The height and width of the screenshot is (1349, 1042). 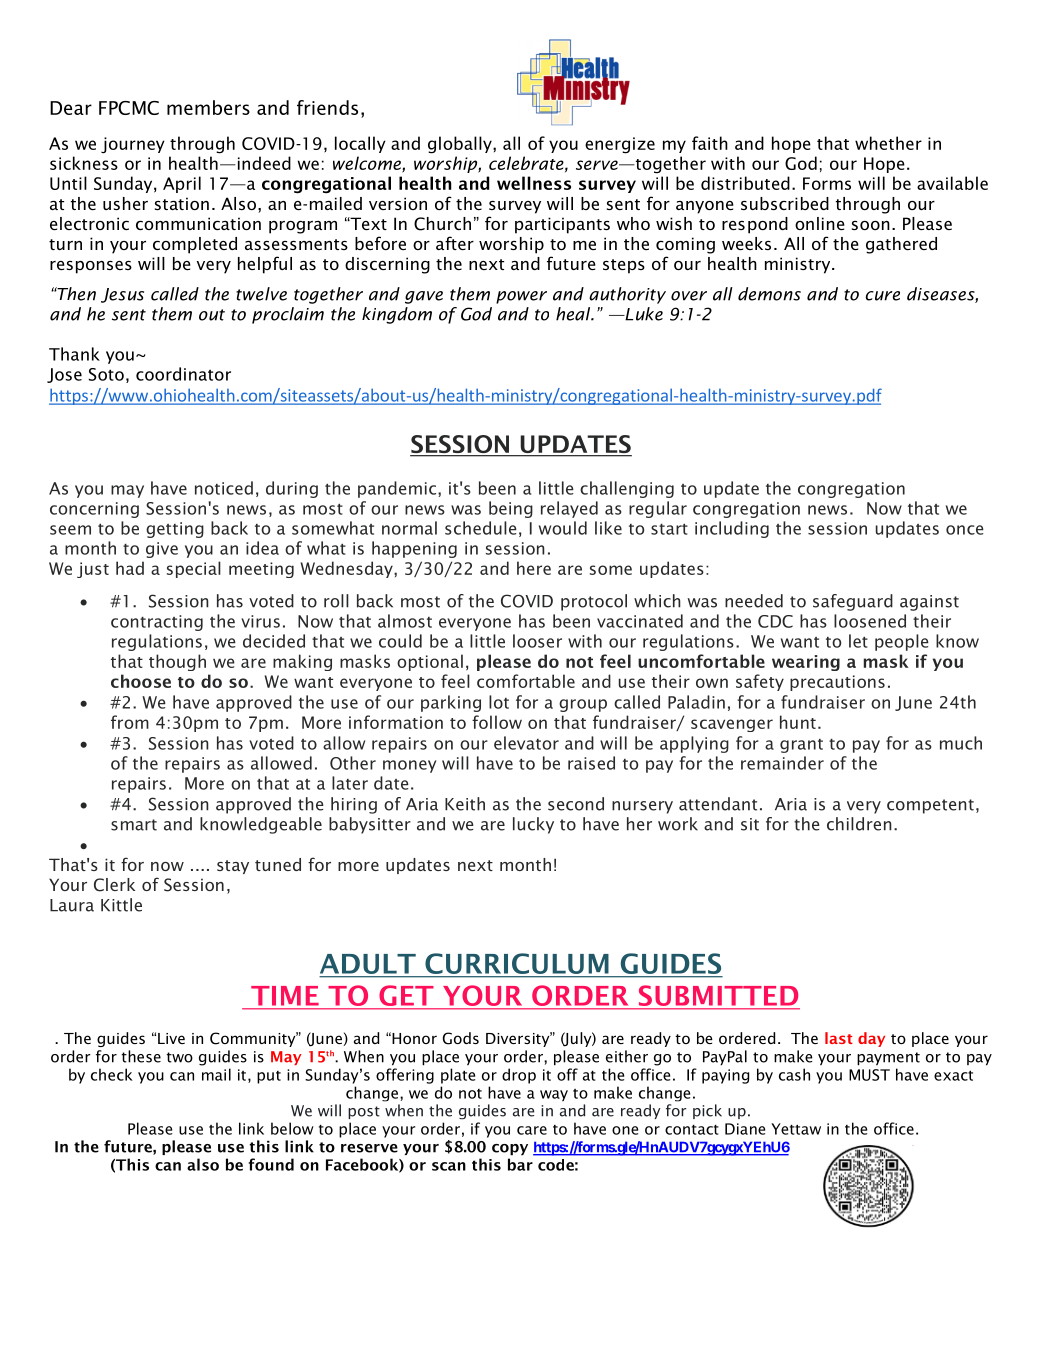 What do you see at coordinates (521, 297) in the screenshot?
I see `power` at bounding box center [521, 297].
